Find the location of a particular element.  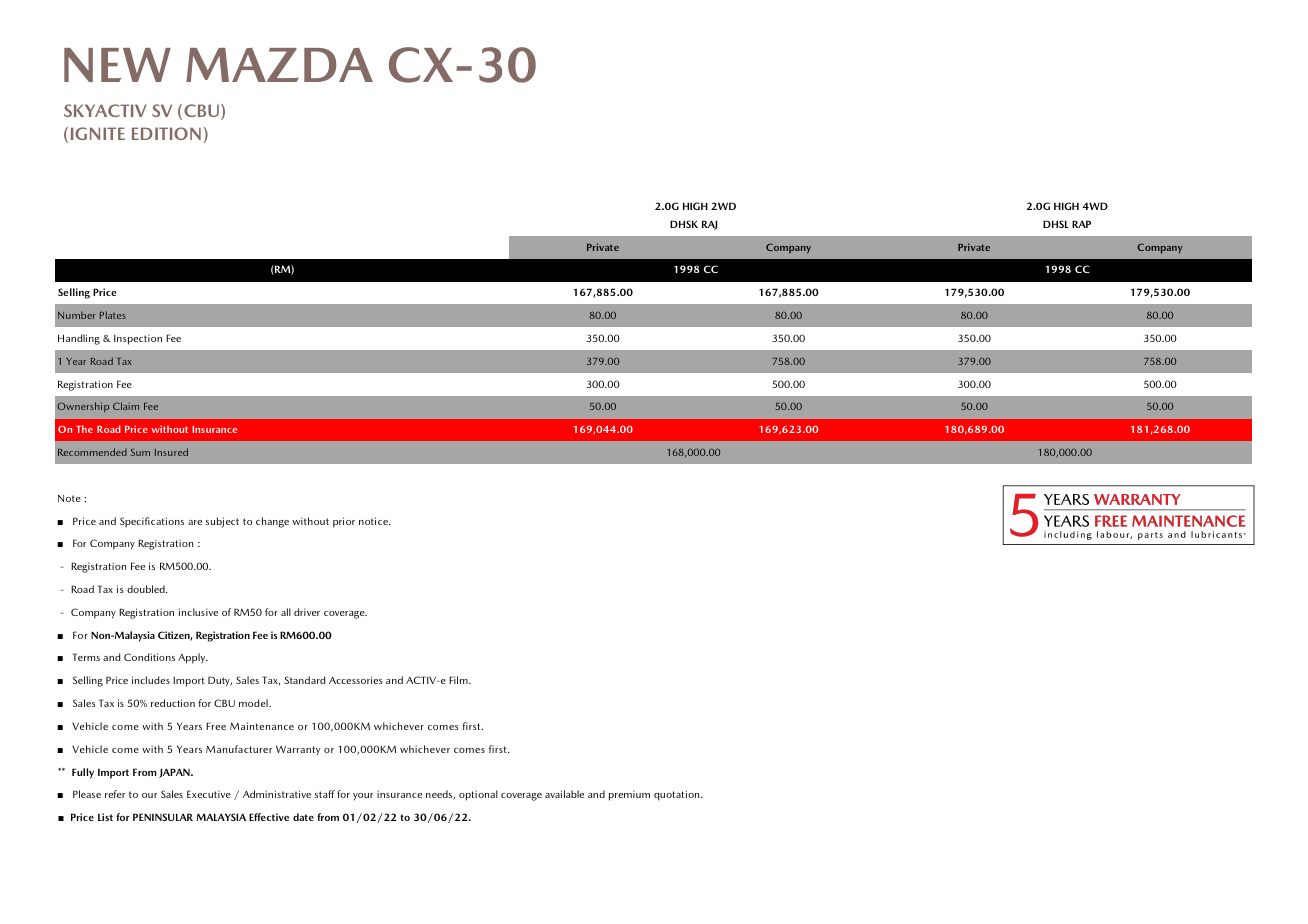

quotation is located at coordinates (678, 795).
